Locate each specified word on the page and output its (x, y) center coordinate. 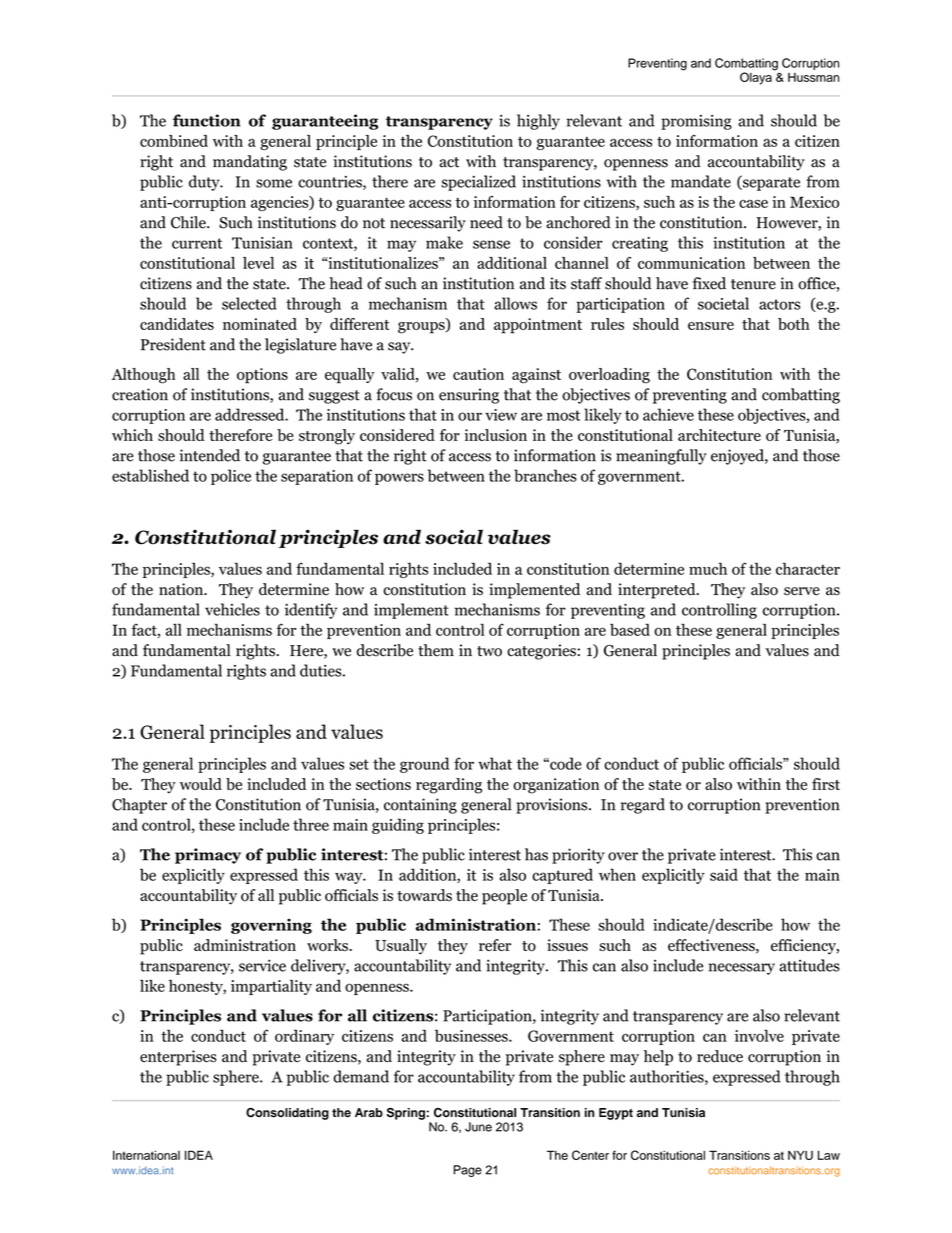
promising (696, 122)
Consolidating (287, 1114)
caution (478, 374)
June (478, 1127)
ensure (711, 326)
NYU (800, 1155)
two (489, 651)
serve (802, 591)
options (262, 376)
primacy (208, 856)
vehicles (232, 609)
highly (538, 122)
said (724, 874)
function (206, 120)
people (504, 897)
